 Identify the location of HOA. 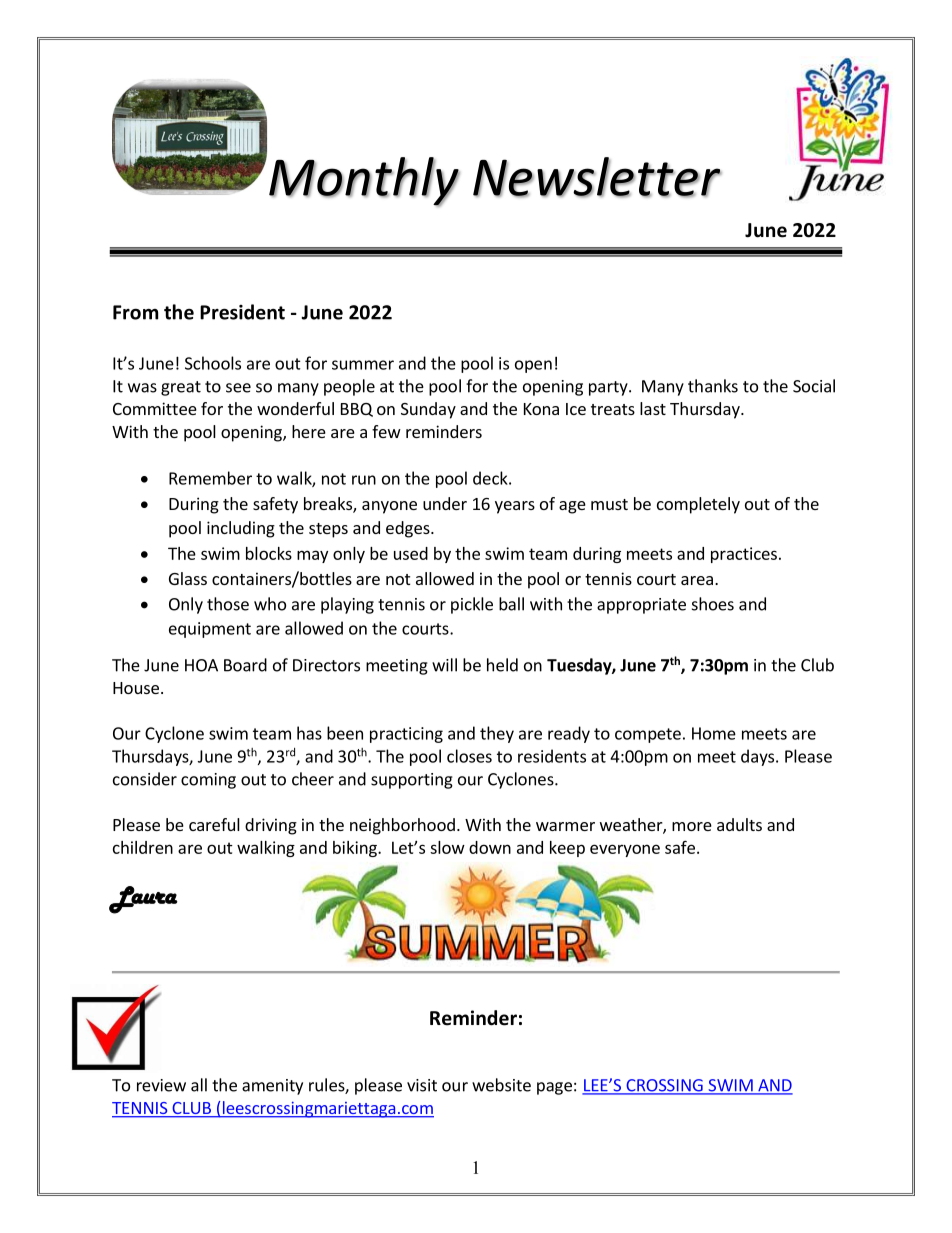
(201, 665).
